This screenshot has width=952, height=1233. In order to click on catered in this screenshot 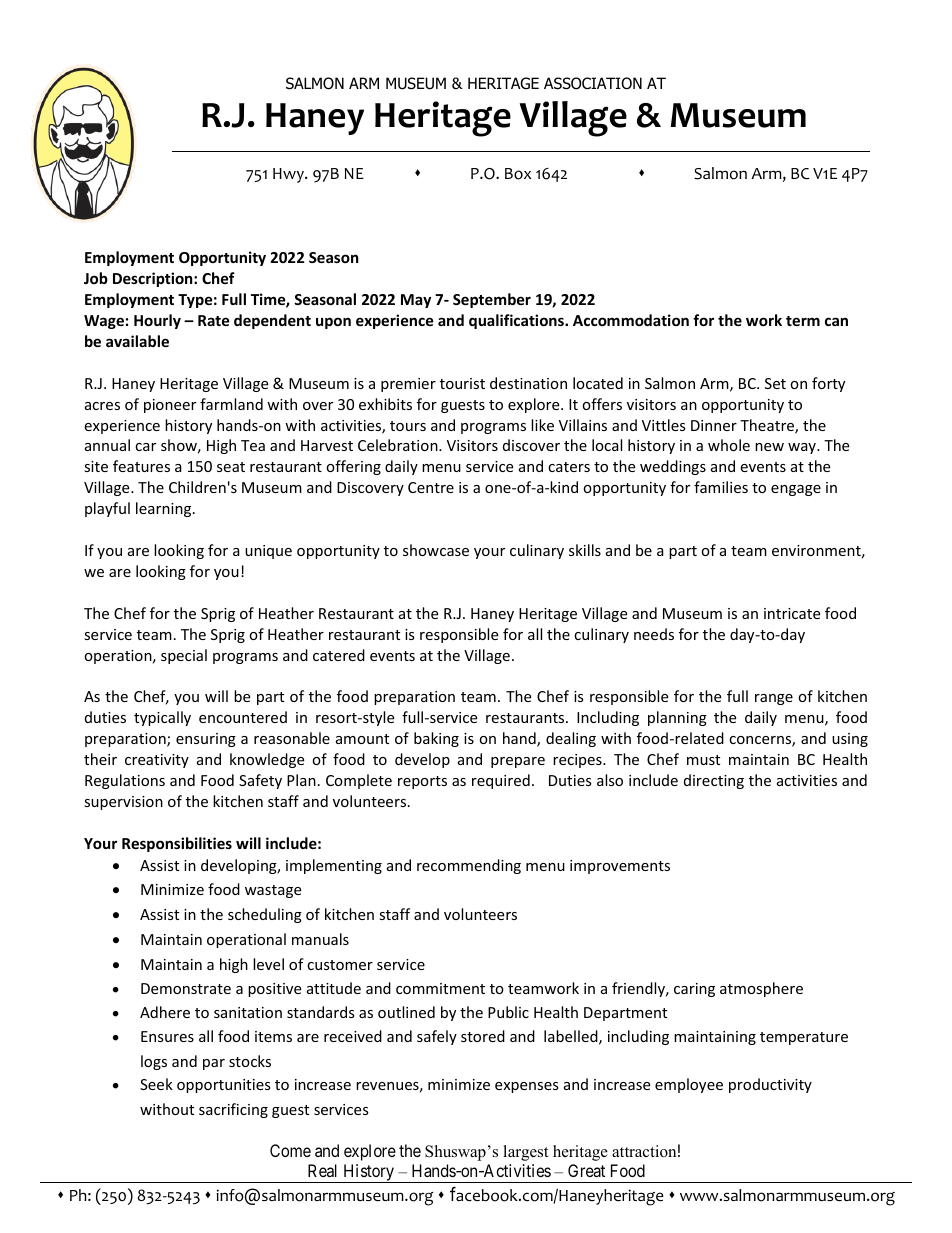, I will do `click(339, 655)`.
